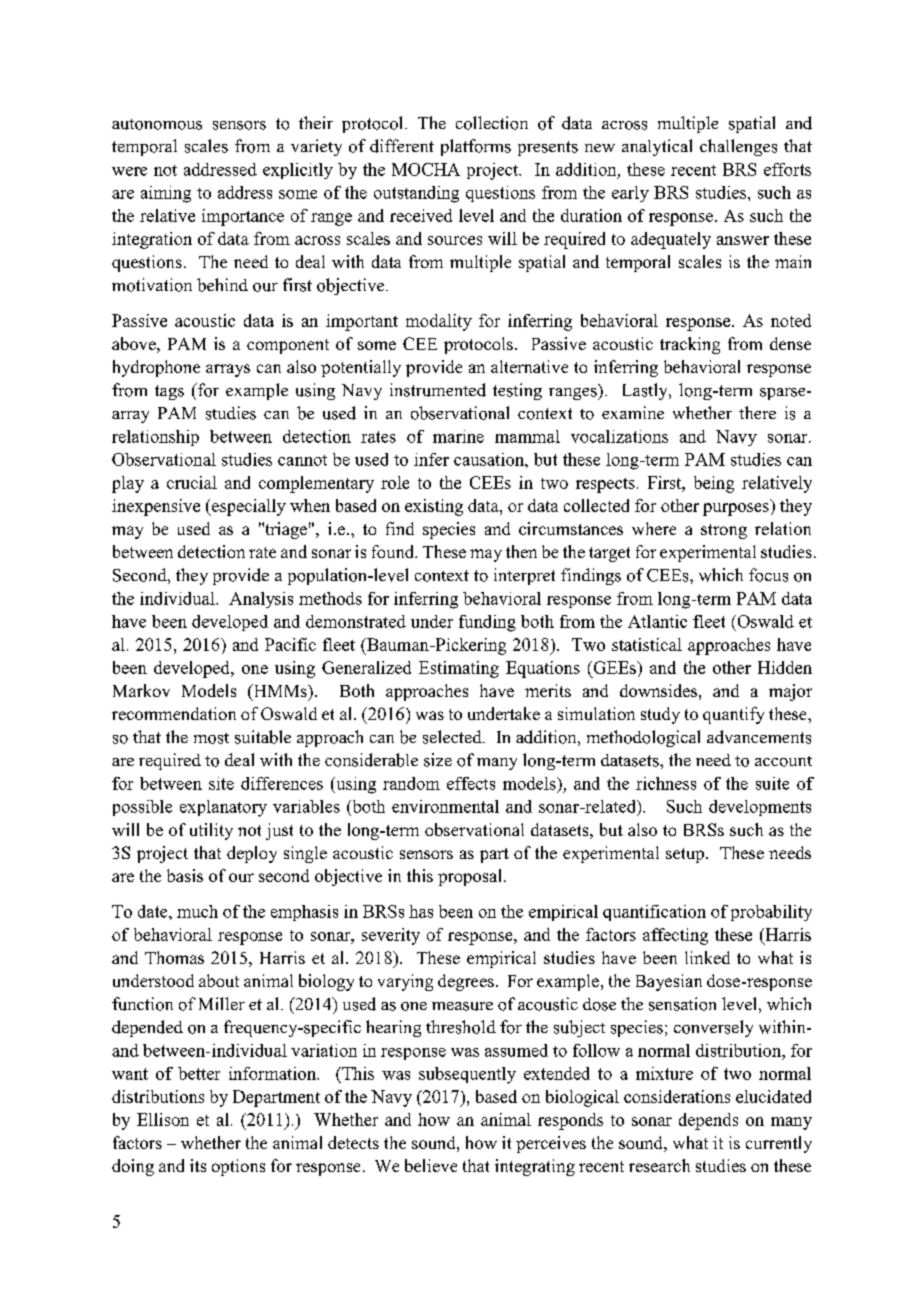 This screenshot has height=1308, width=924. Describe the element at coordinates (738, 147) in the screenshot. I see `challenges` at that location.
